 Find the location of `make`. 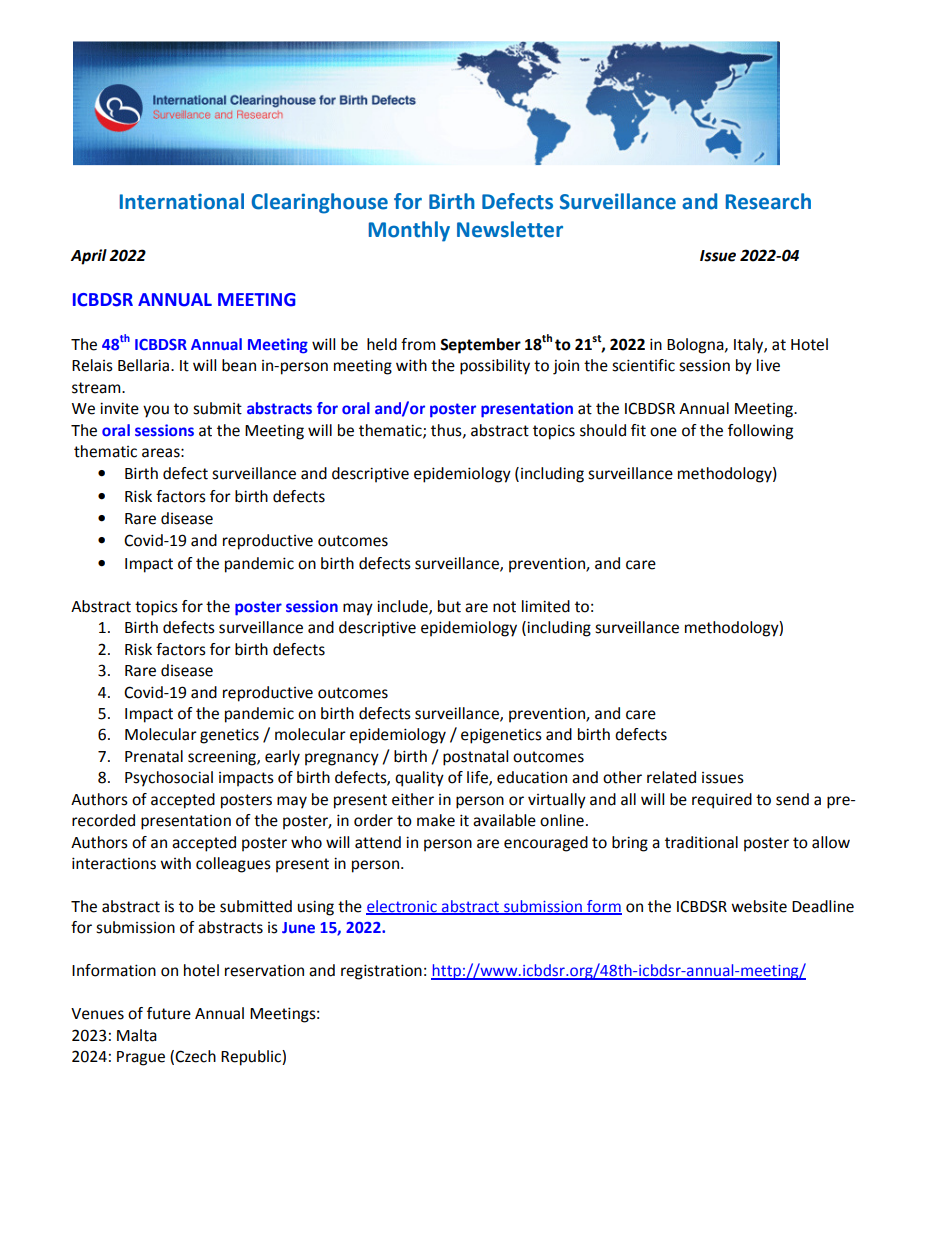

make is located at coordinates (436, 820).
